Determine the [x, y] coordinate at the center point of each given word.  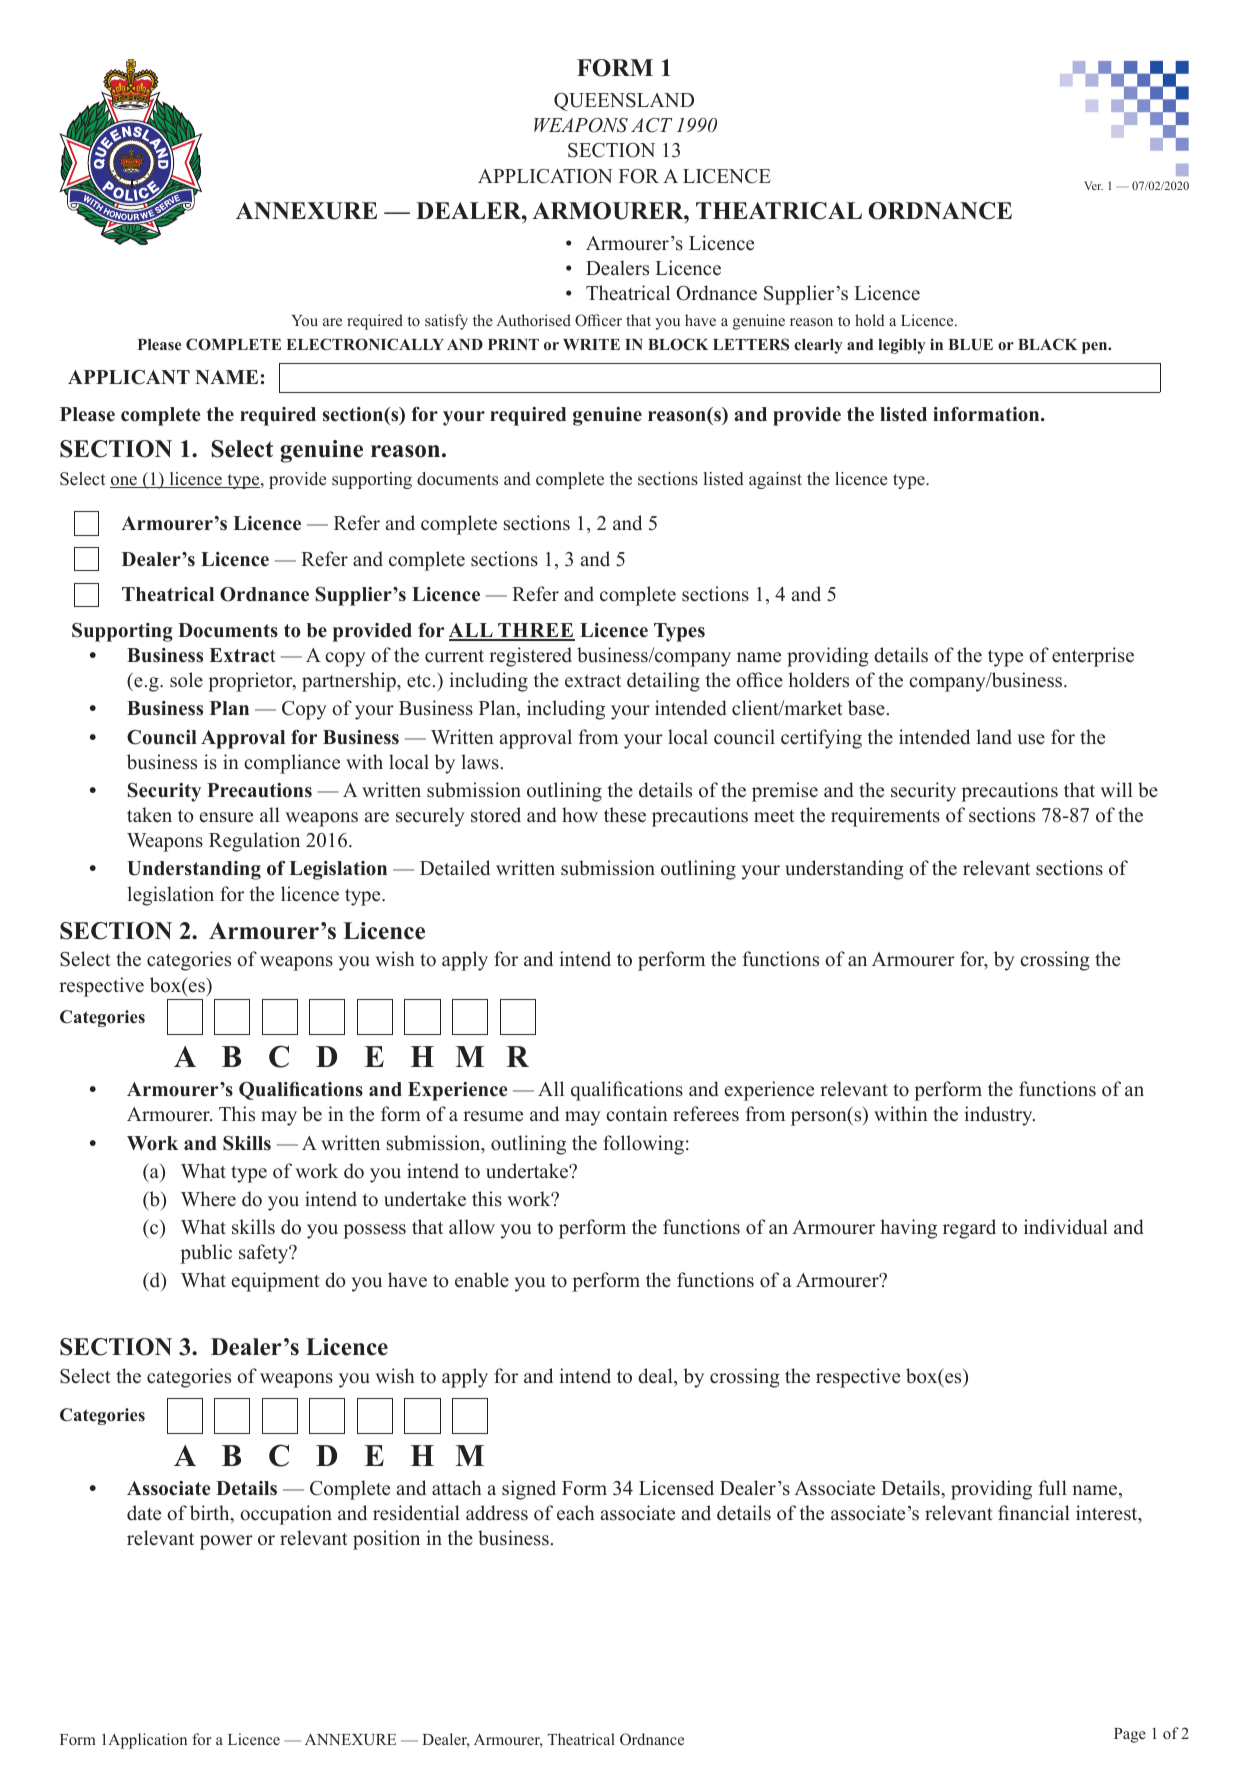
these [625, 815]
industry [999, 1116]
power [226, 1542]
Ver [1093, 185]
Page [1130, 1735]
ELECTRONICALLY [365, 344]
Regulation [254, 842]
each [576, 1513]
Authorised [533, 320]
